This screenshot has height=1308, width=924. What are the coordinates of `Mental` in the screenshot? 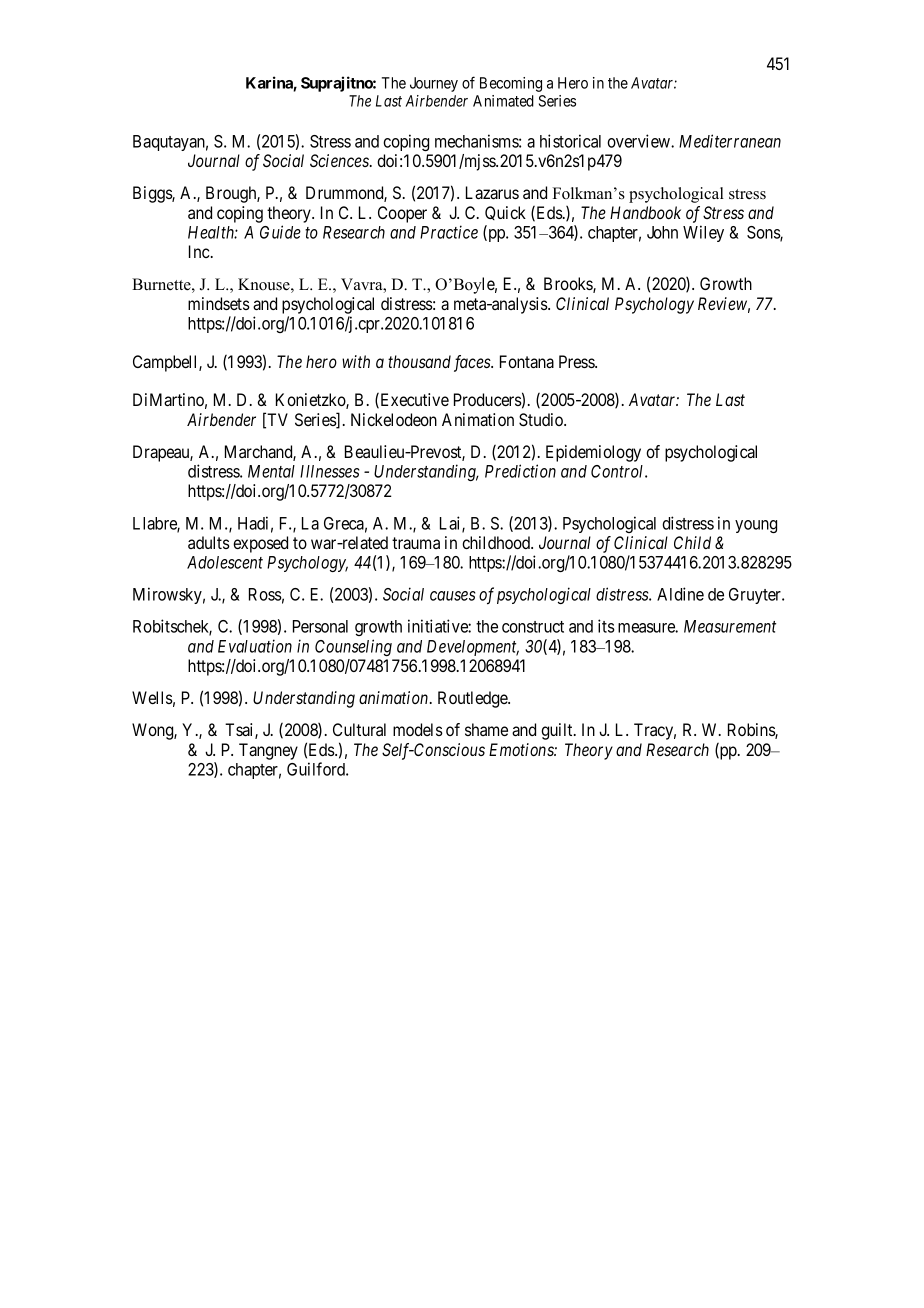 It's located at (271, 471).
